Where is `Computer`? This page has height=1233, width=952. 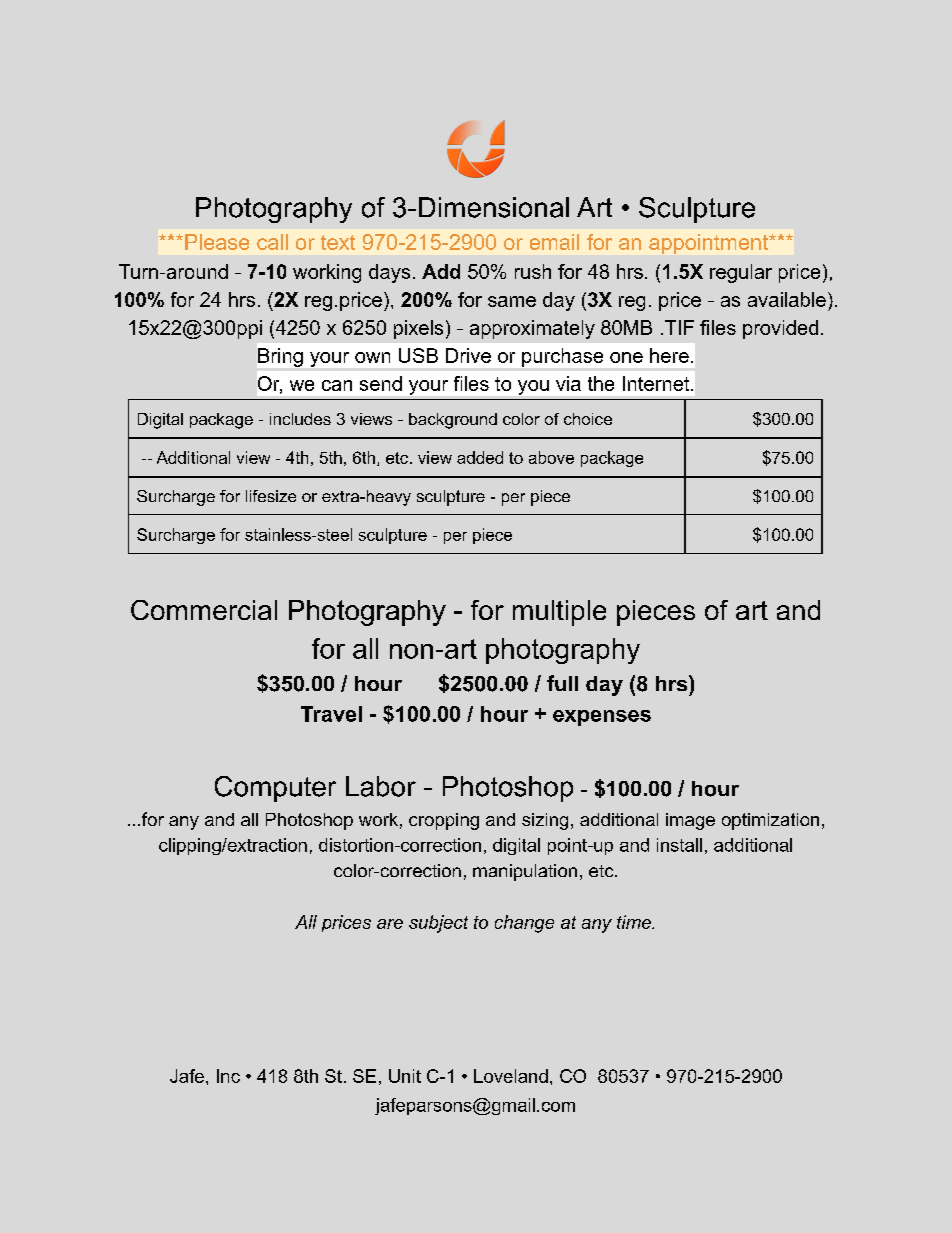
Computer is located at coordinates (275, 789).
